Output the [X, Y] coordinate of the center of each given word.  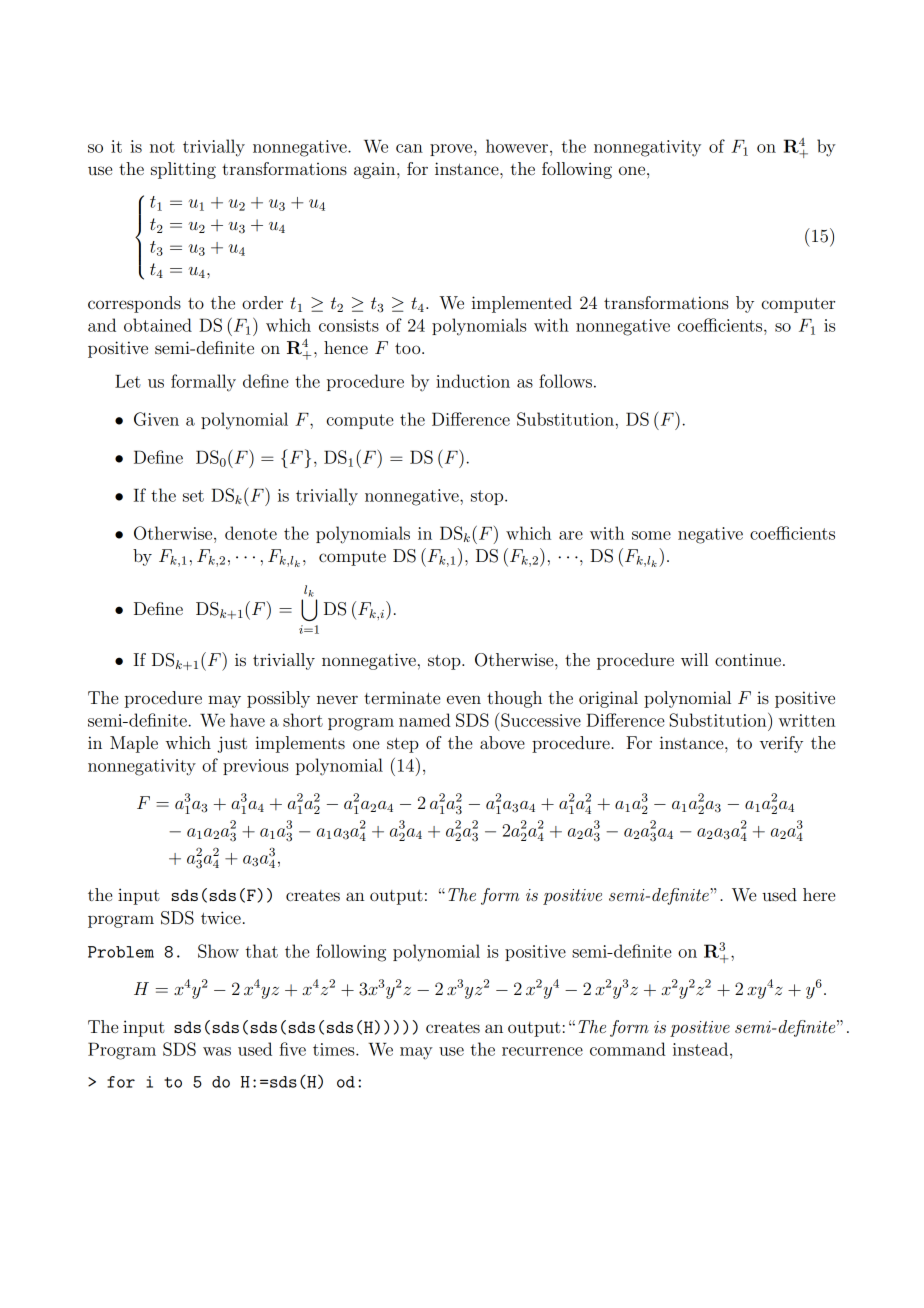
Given [156, 419]
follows [565, 381]
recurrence [542, 1051]
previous [255, 767]
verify [781, 744]
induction [473, 381]
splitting [183, 170]
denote [251, 533]
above [502, 742]
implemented [522, 304]
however [517, 146]
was [217, 1051]
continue [748, 660]
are [571, 535]
